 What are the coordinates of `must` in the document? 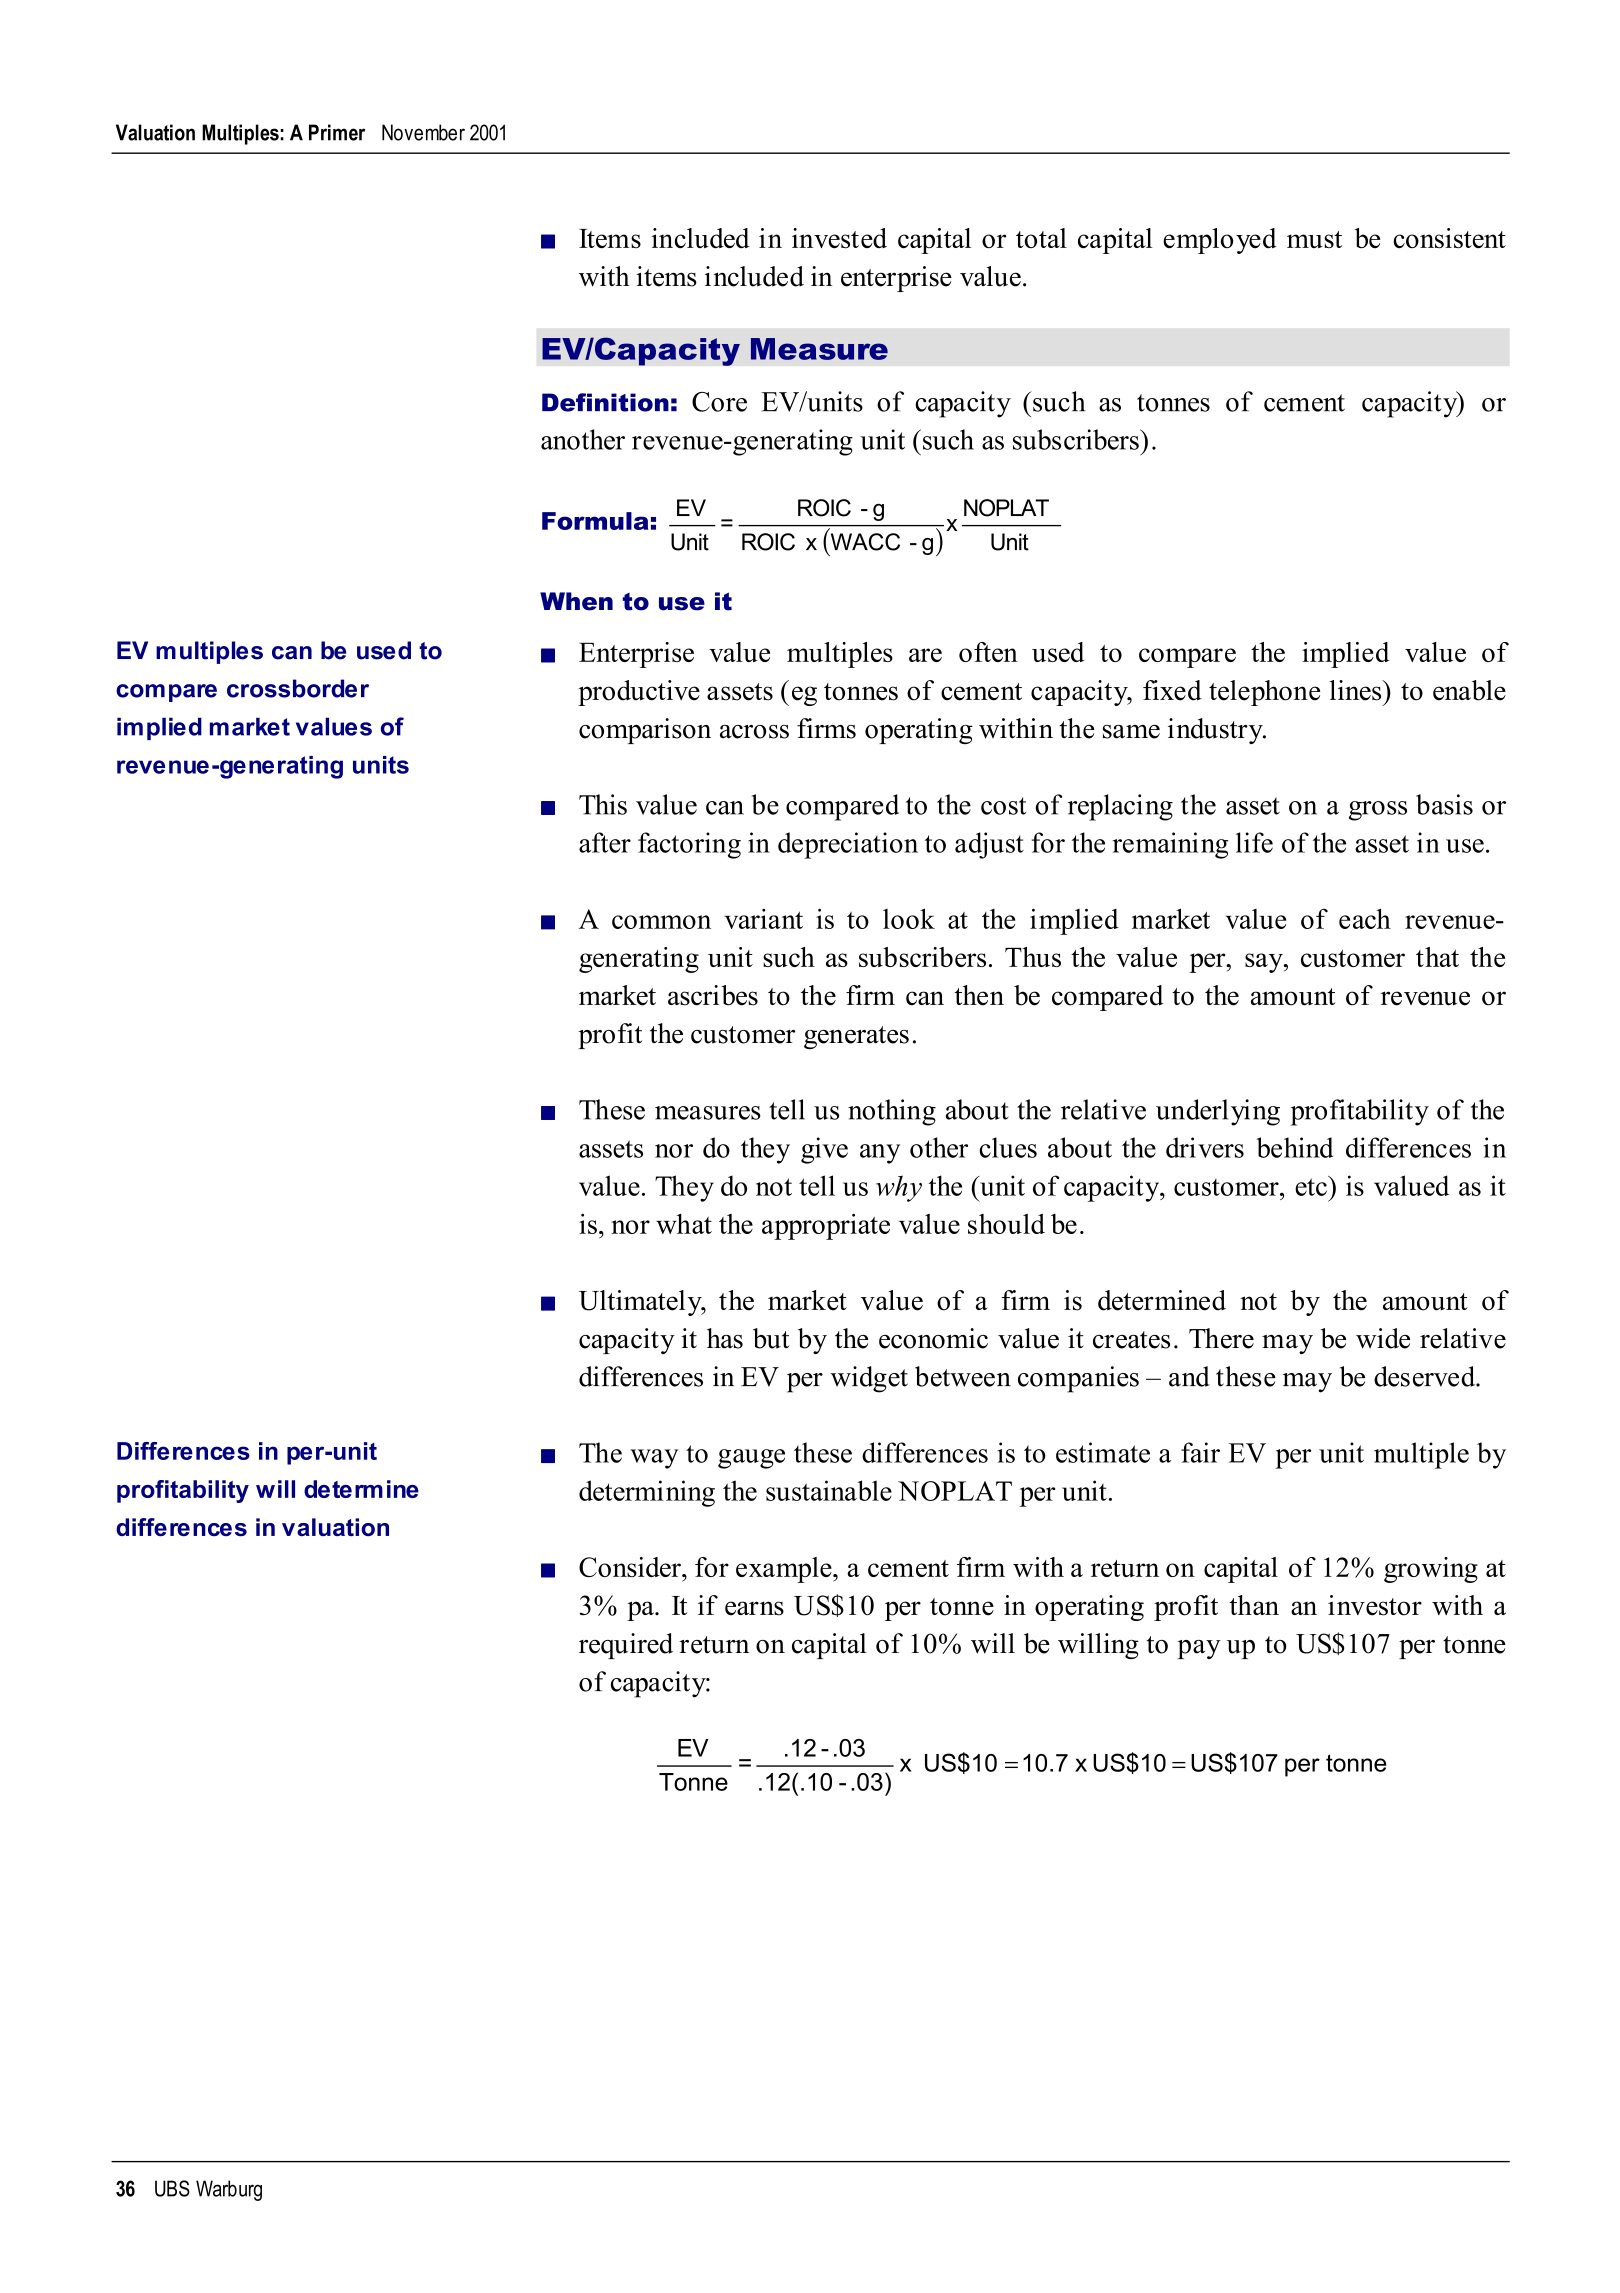 It's located at (1314, 239).
